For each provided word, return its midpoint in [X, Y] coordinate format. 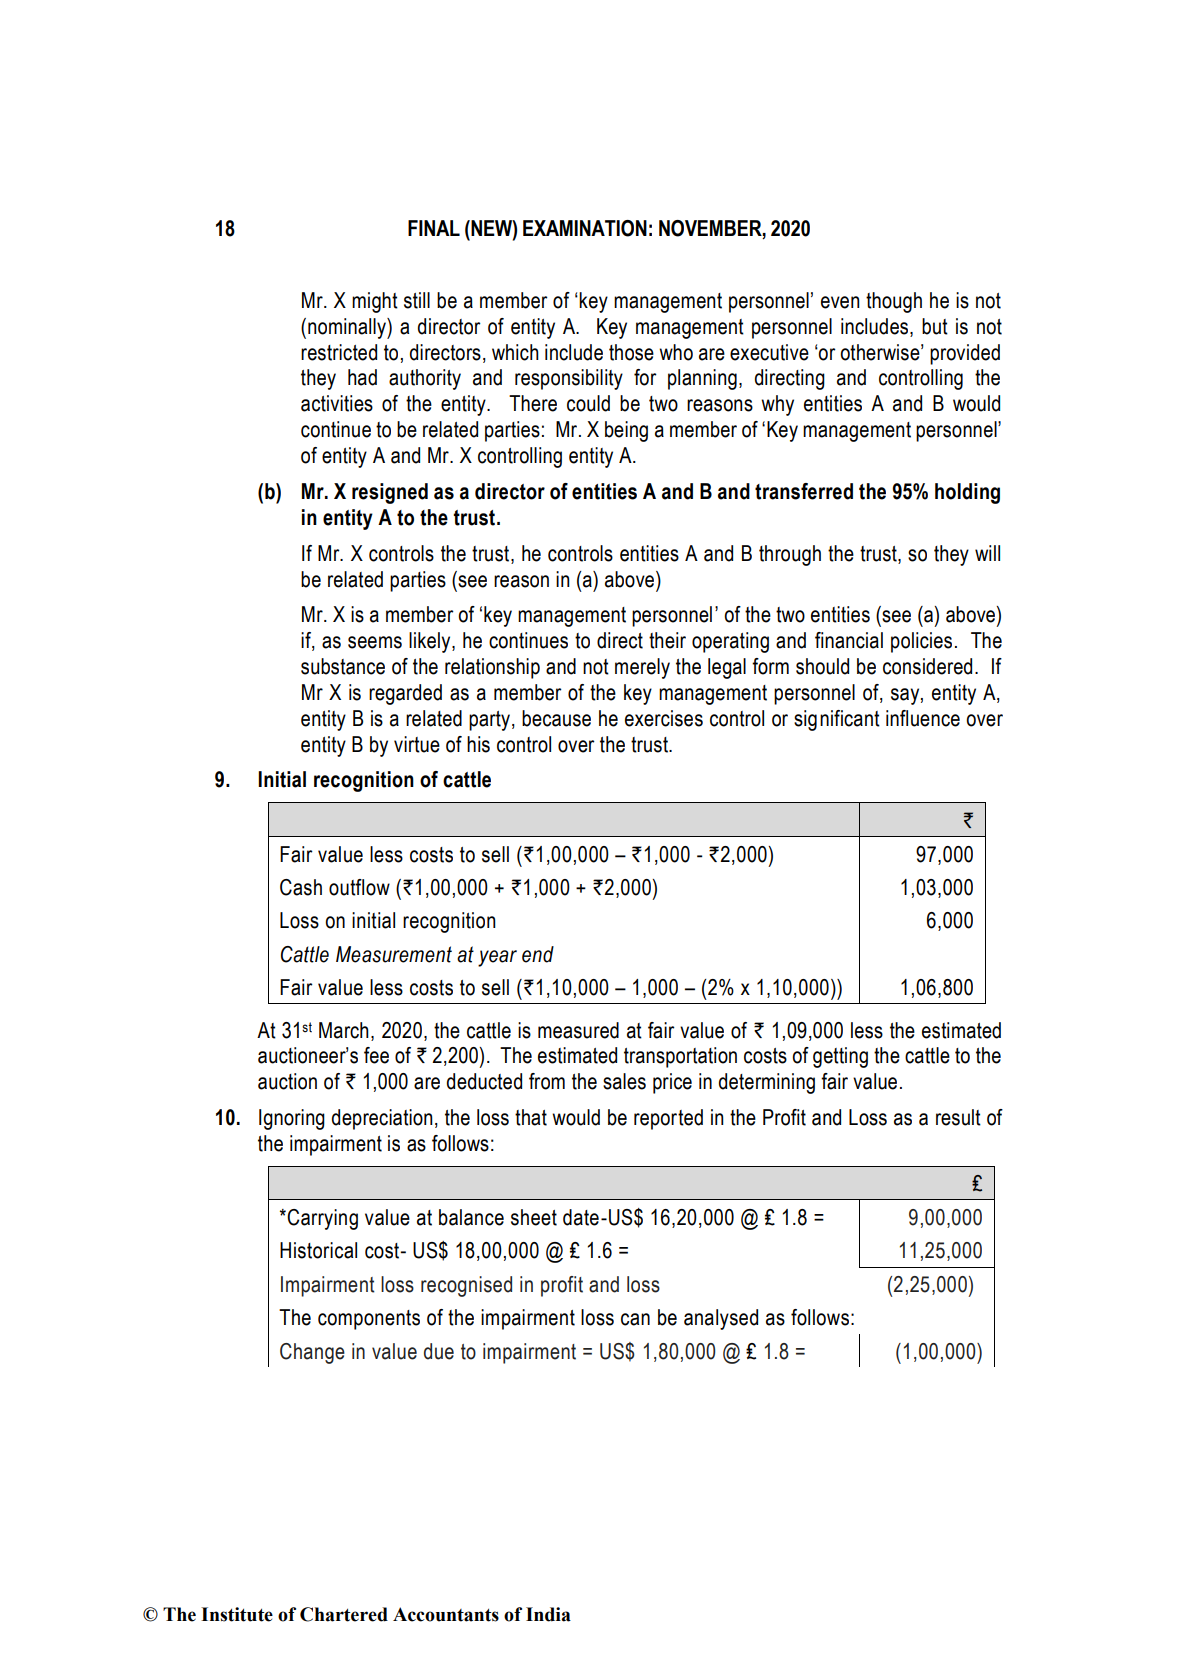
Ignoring [292, 1119]
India [548, 1614]
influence [923, 718]
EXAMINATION [585, 228]
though [894, 302]
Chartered [344, 1614]
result [958, 1117]
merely [642, 668]
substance [343, 666]
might [375, 302]
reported [668, 1119]
